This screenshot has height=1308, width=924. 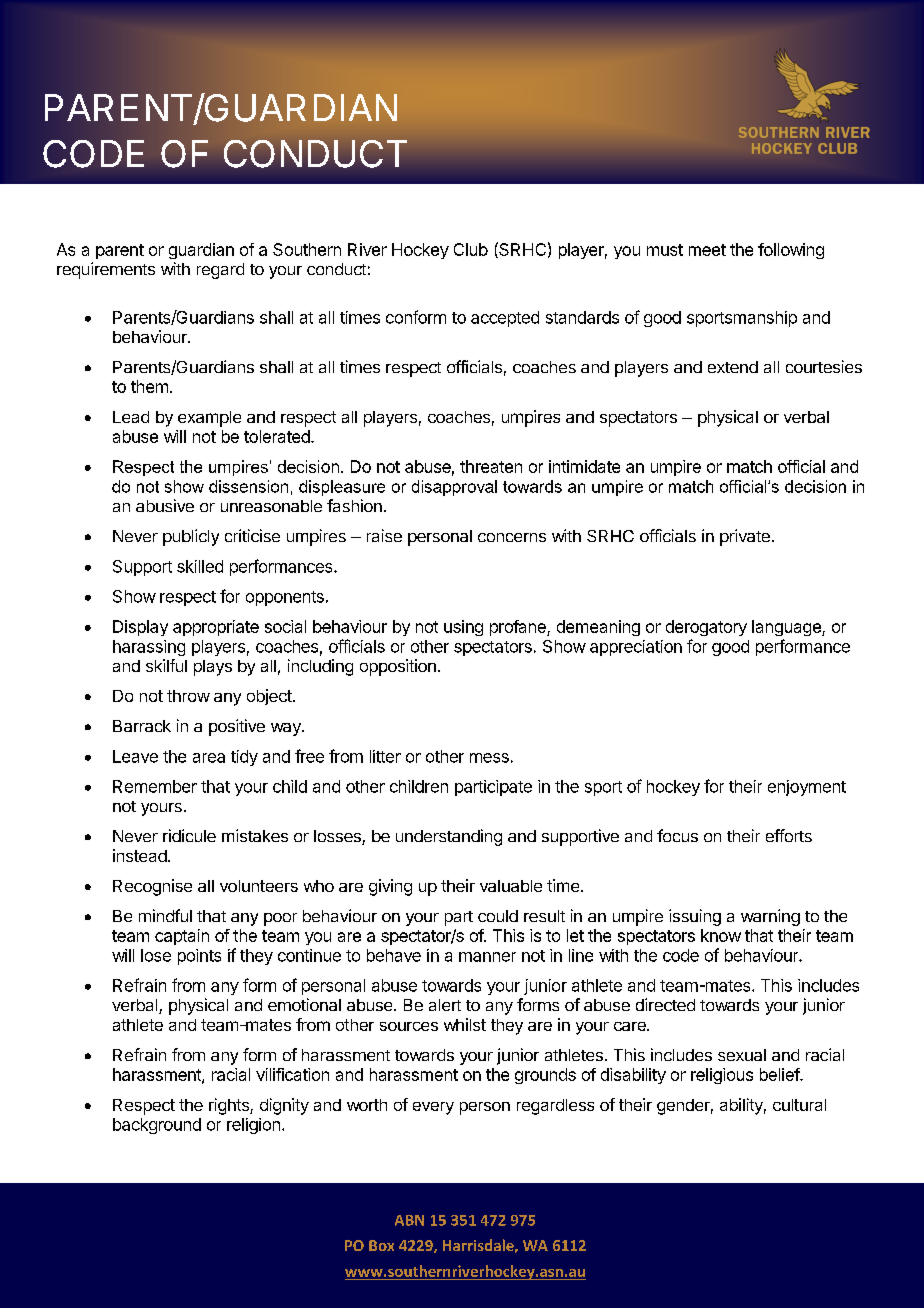 I want to click on background, so click(x=157, y=1126).
